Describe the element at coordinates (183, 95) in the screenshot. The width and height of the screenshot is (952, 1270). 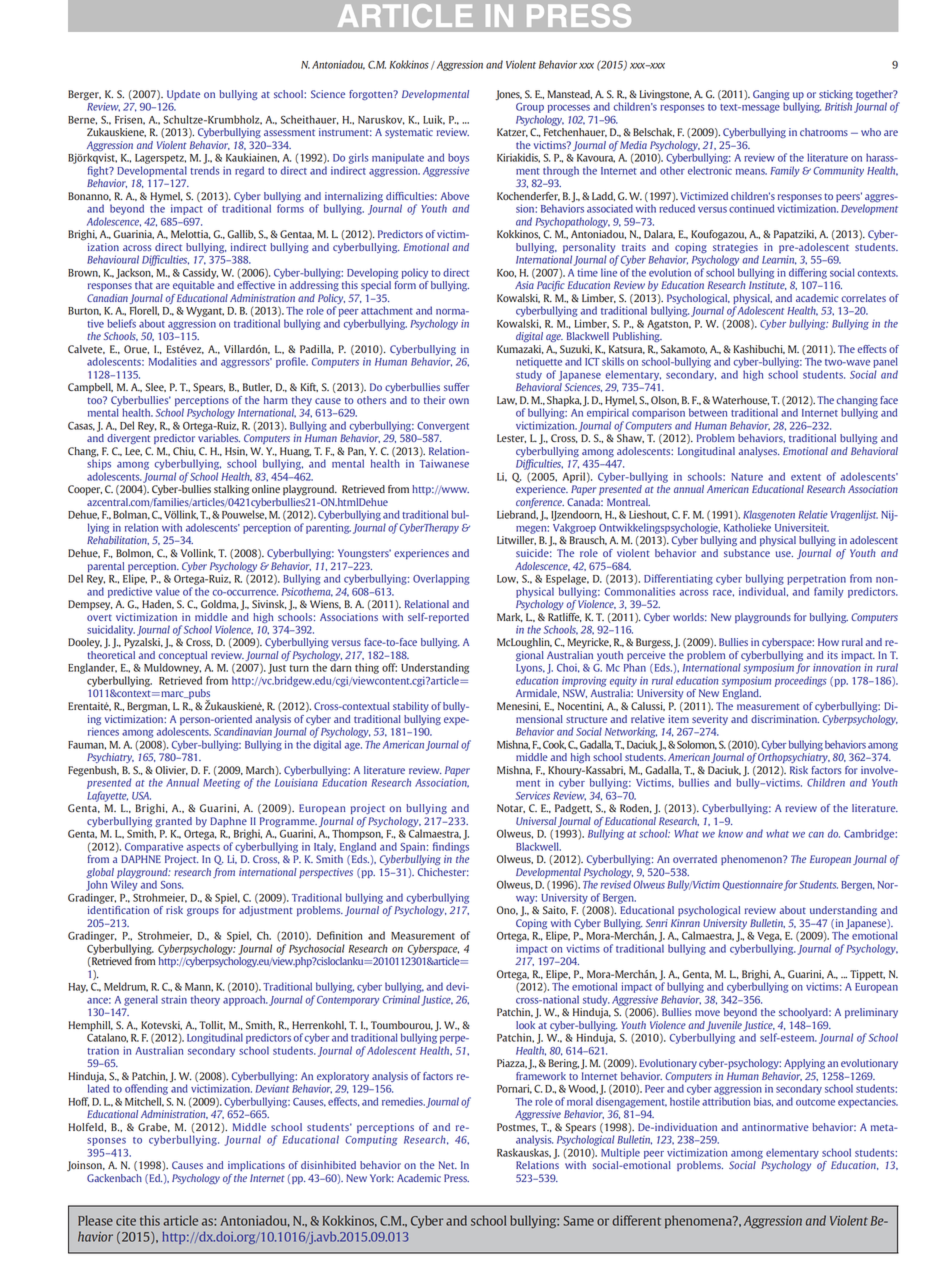
I see `Update` at that location.
